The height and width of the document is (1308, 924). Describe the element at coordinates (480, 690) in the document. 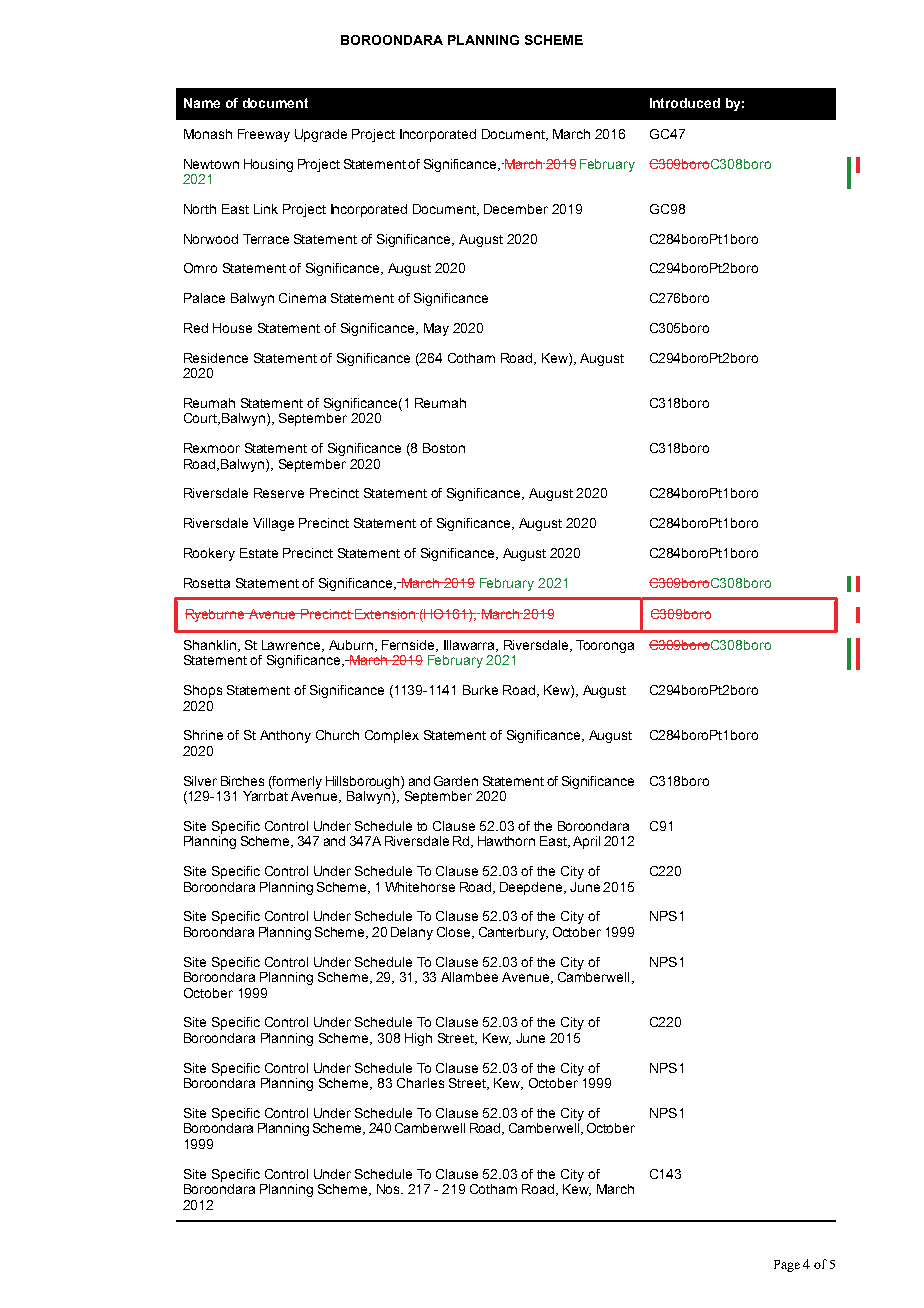

I see `Burke` at that location.
